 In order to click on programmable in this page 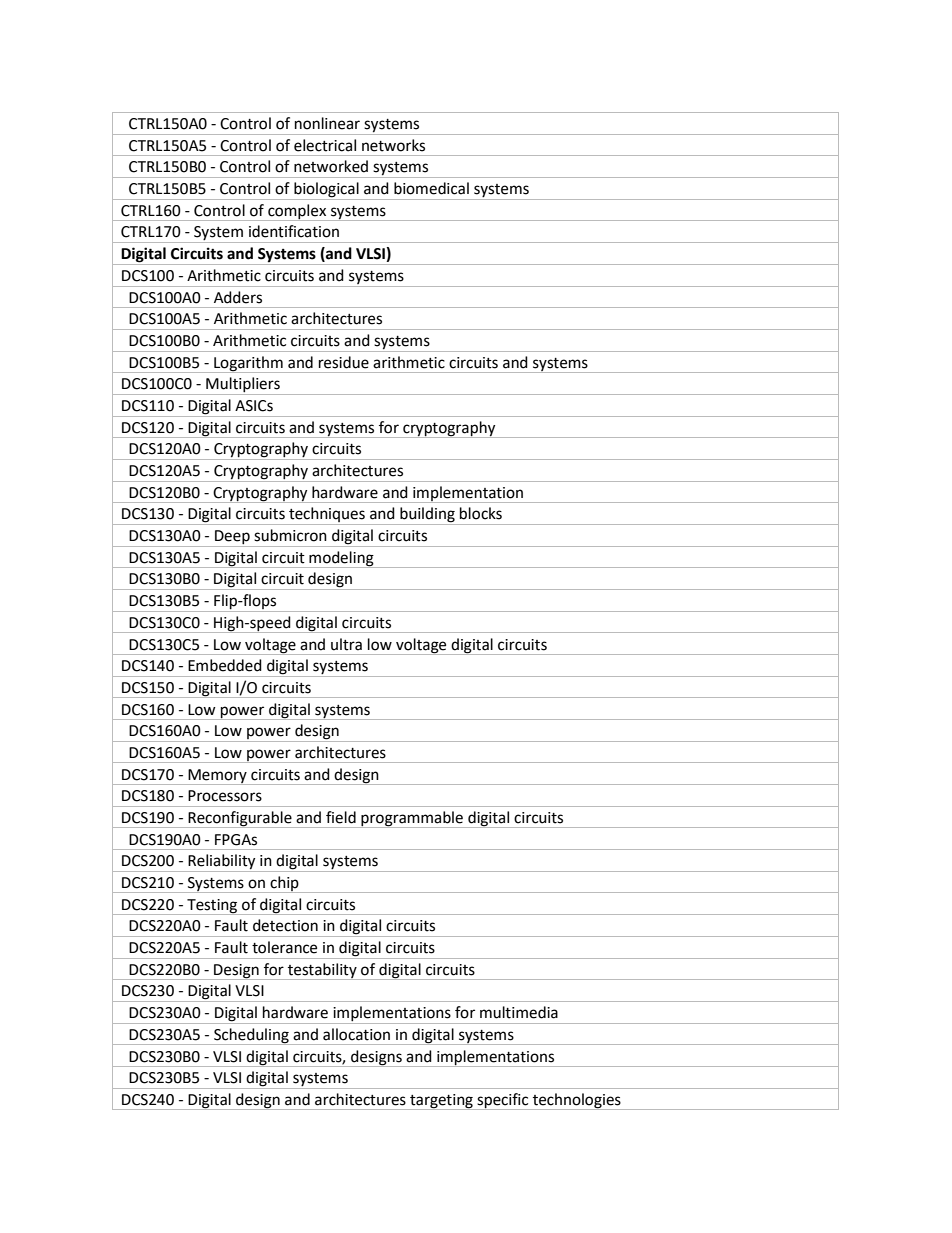, I will do `click(412, 819)`.
